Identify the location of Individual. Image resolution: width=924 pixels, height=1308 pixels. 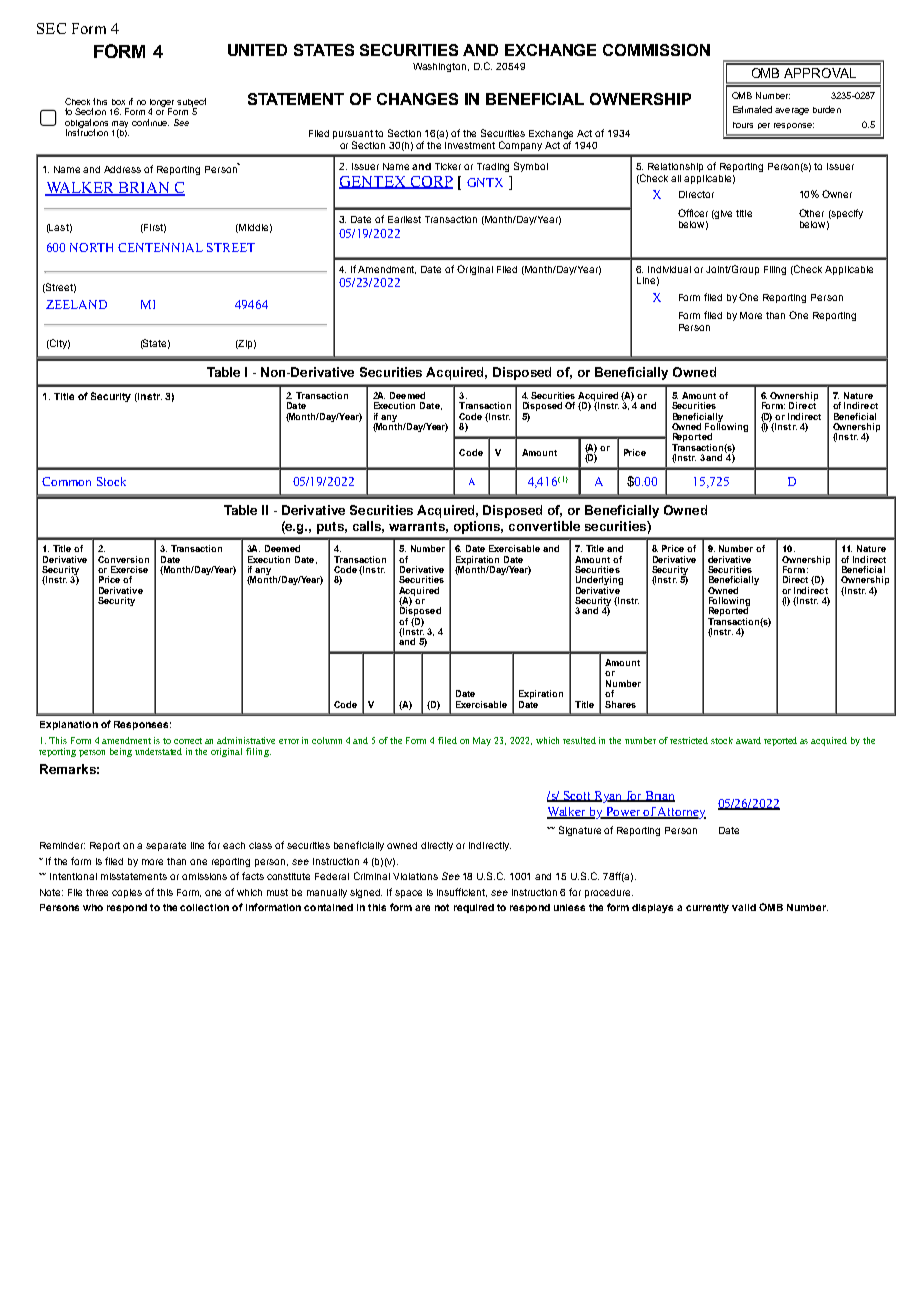
(669, 269).
